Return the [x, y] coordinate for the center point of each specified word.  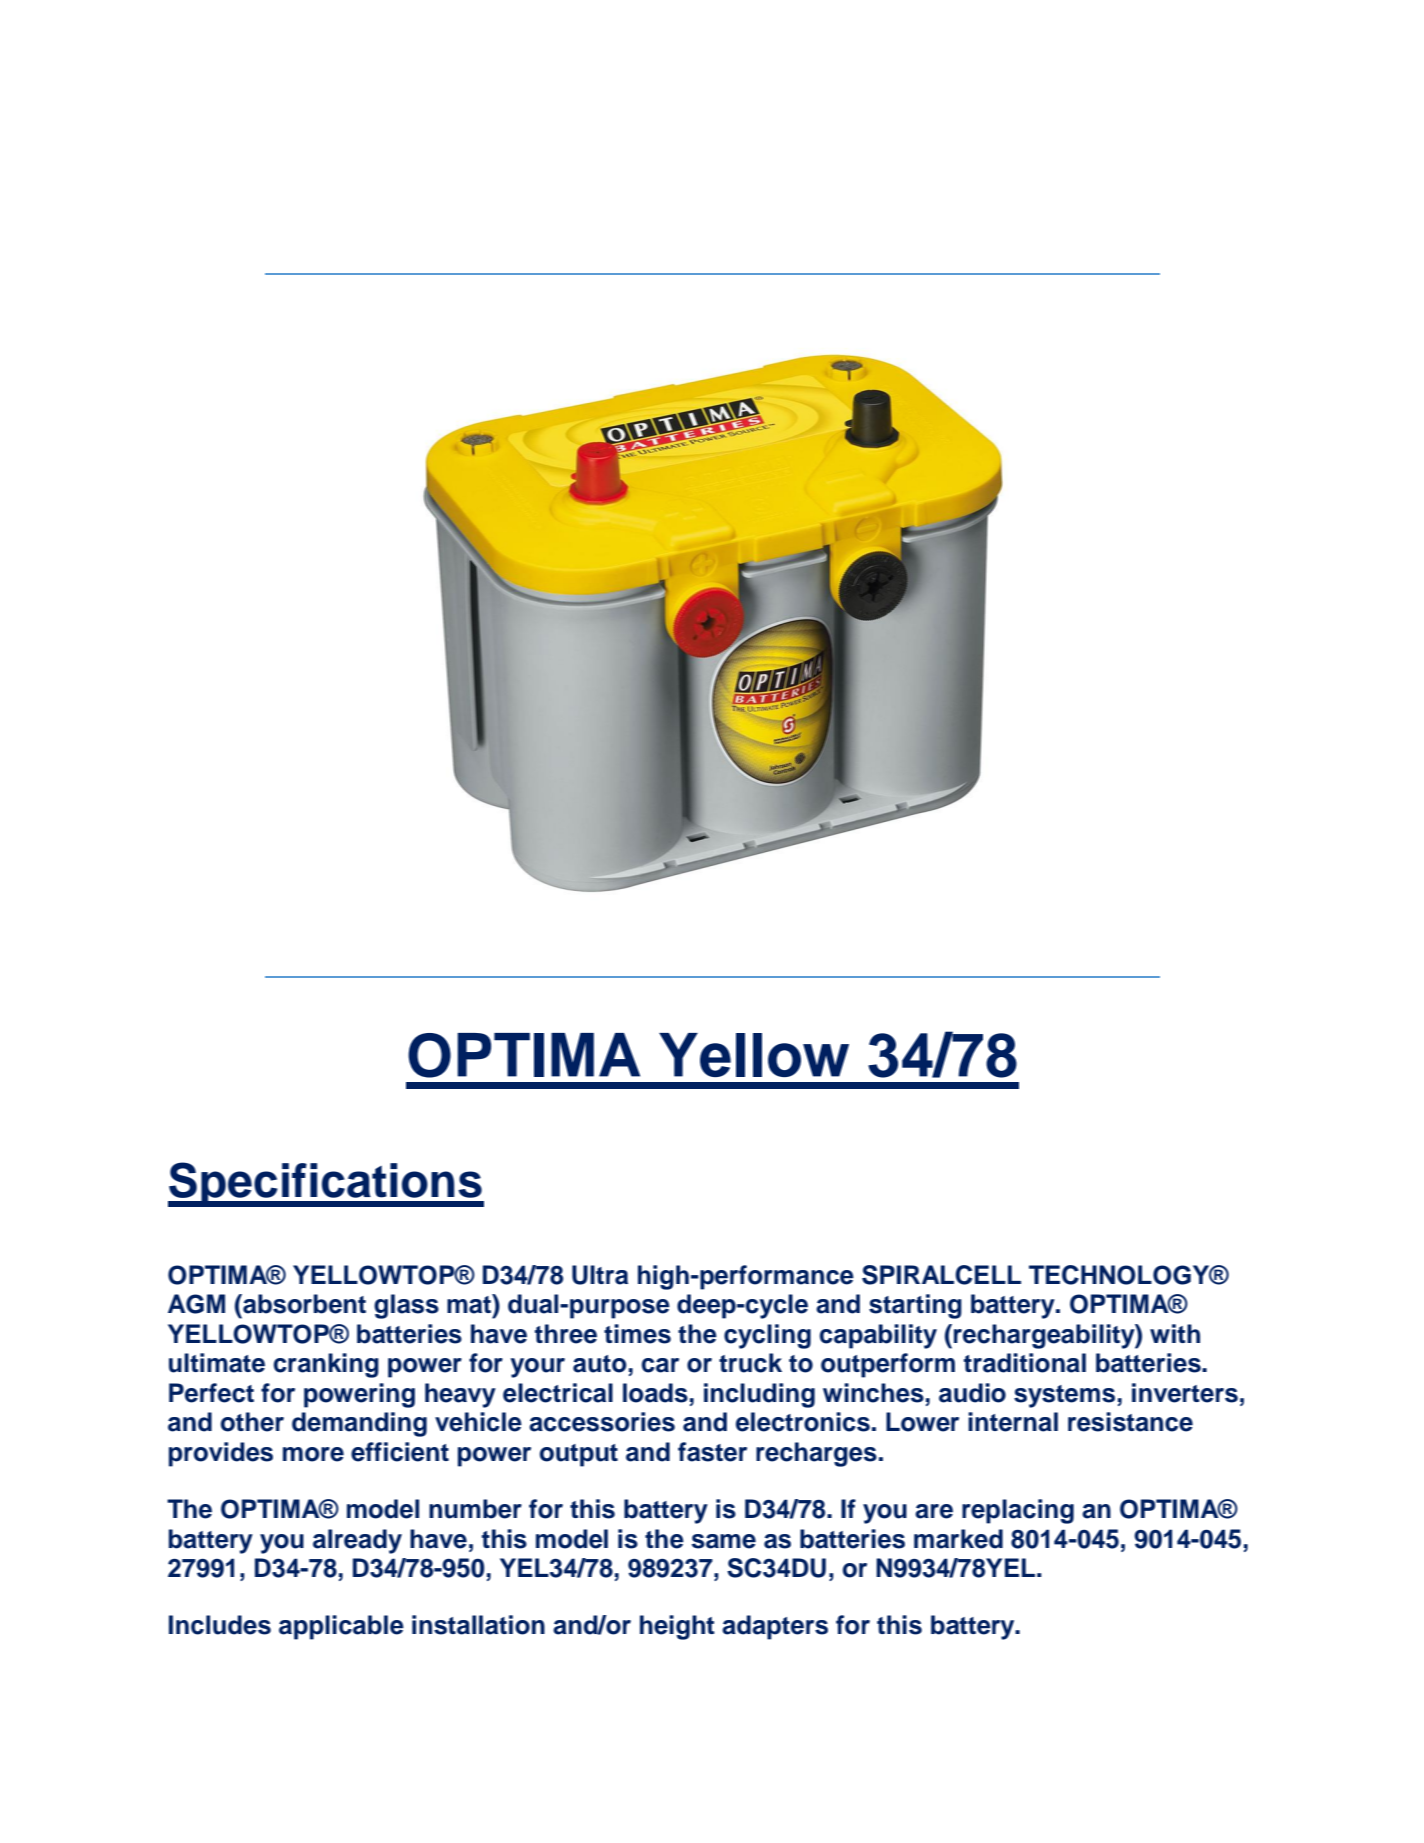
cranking [326, 1365]
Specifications [326, 1184]
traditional [1025, 1363]
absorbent [303, 1304]
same [724, 1541]
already [357, 1541]
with [1175, 1333]
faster [712, 1452]
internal [1013, 1422]
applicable [341, 1627]
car [660, 1365]
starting [915, 1306]
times [637, 1334]
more [313, 1454]
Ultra [600, 1275]
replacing [1018, 1511]
